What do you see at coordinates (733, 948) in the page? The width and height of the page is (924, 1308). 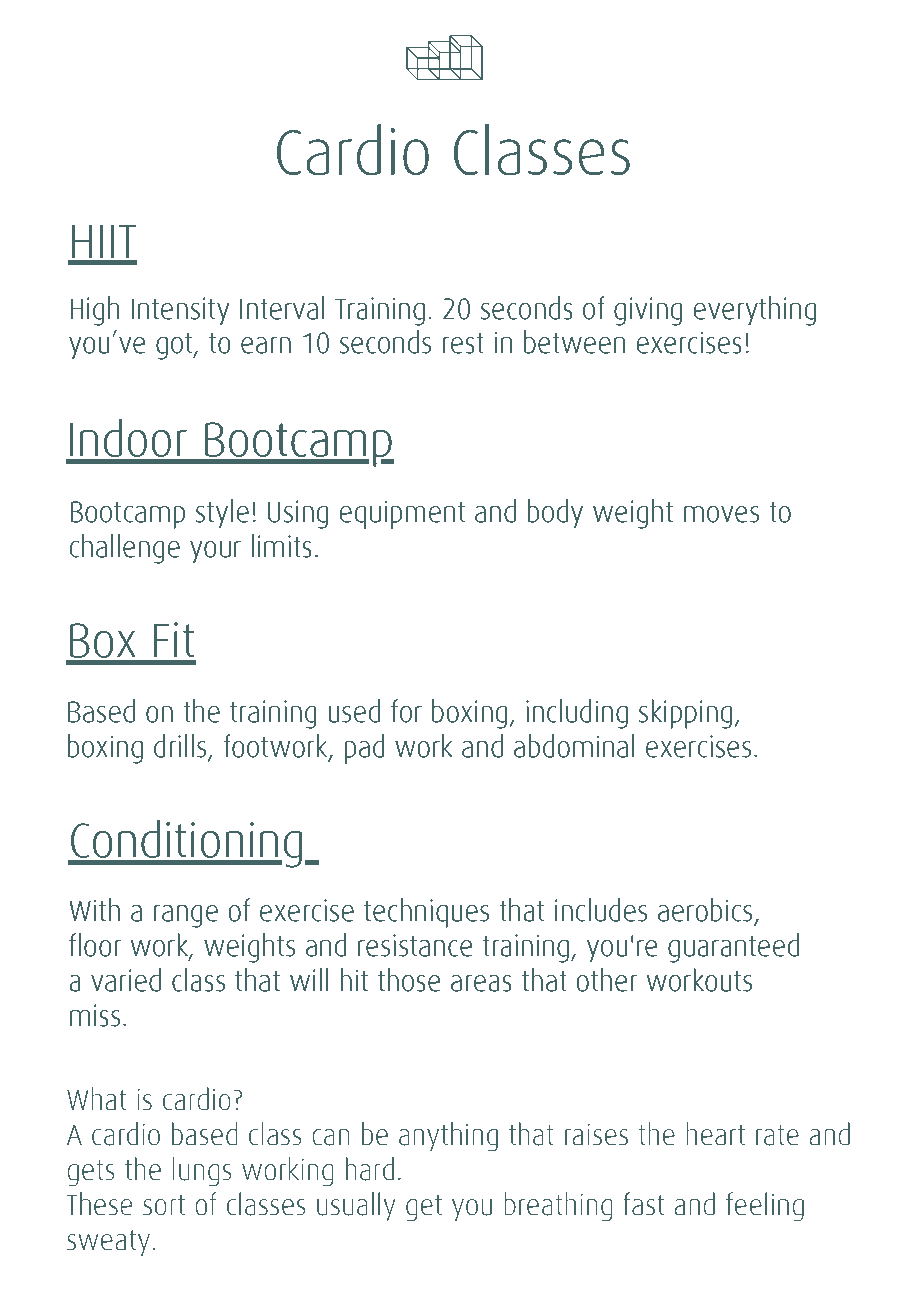 I see `guaranteed` at bounding box center [733, 948].
